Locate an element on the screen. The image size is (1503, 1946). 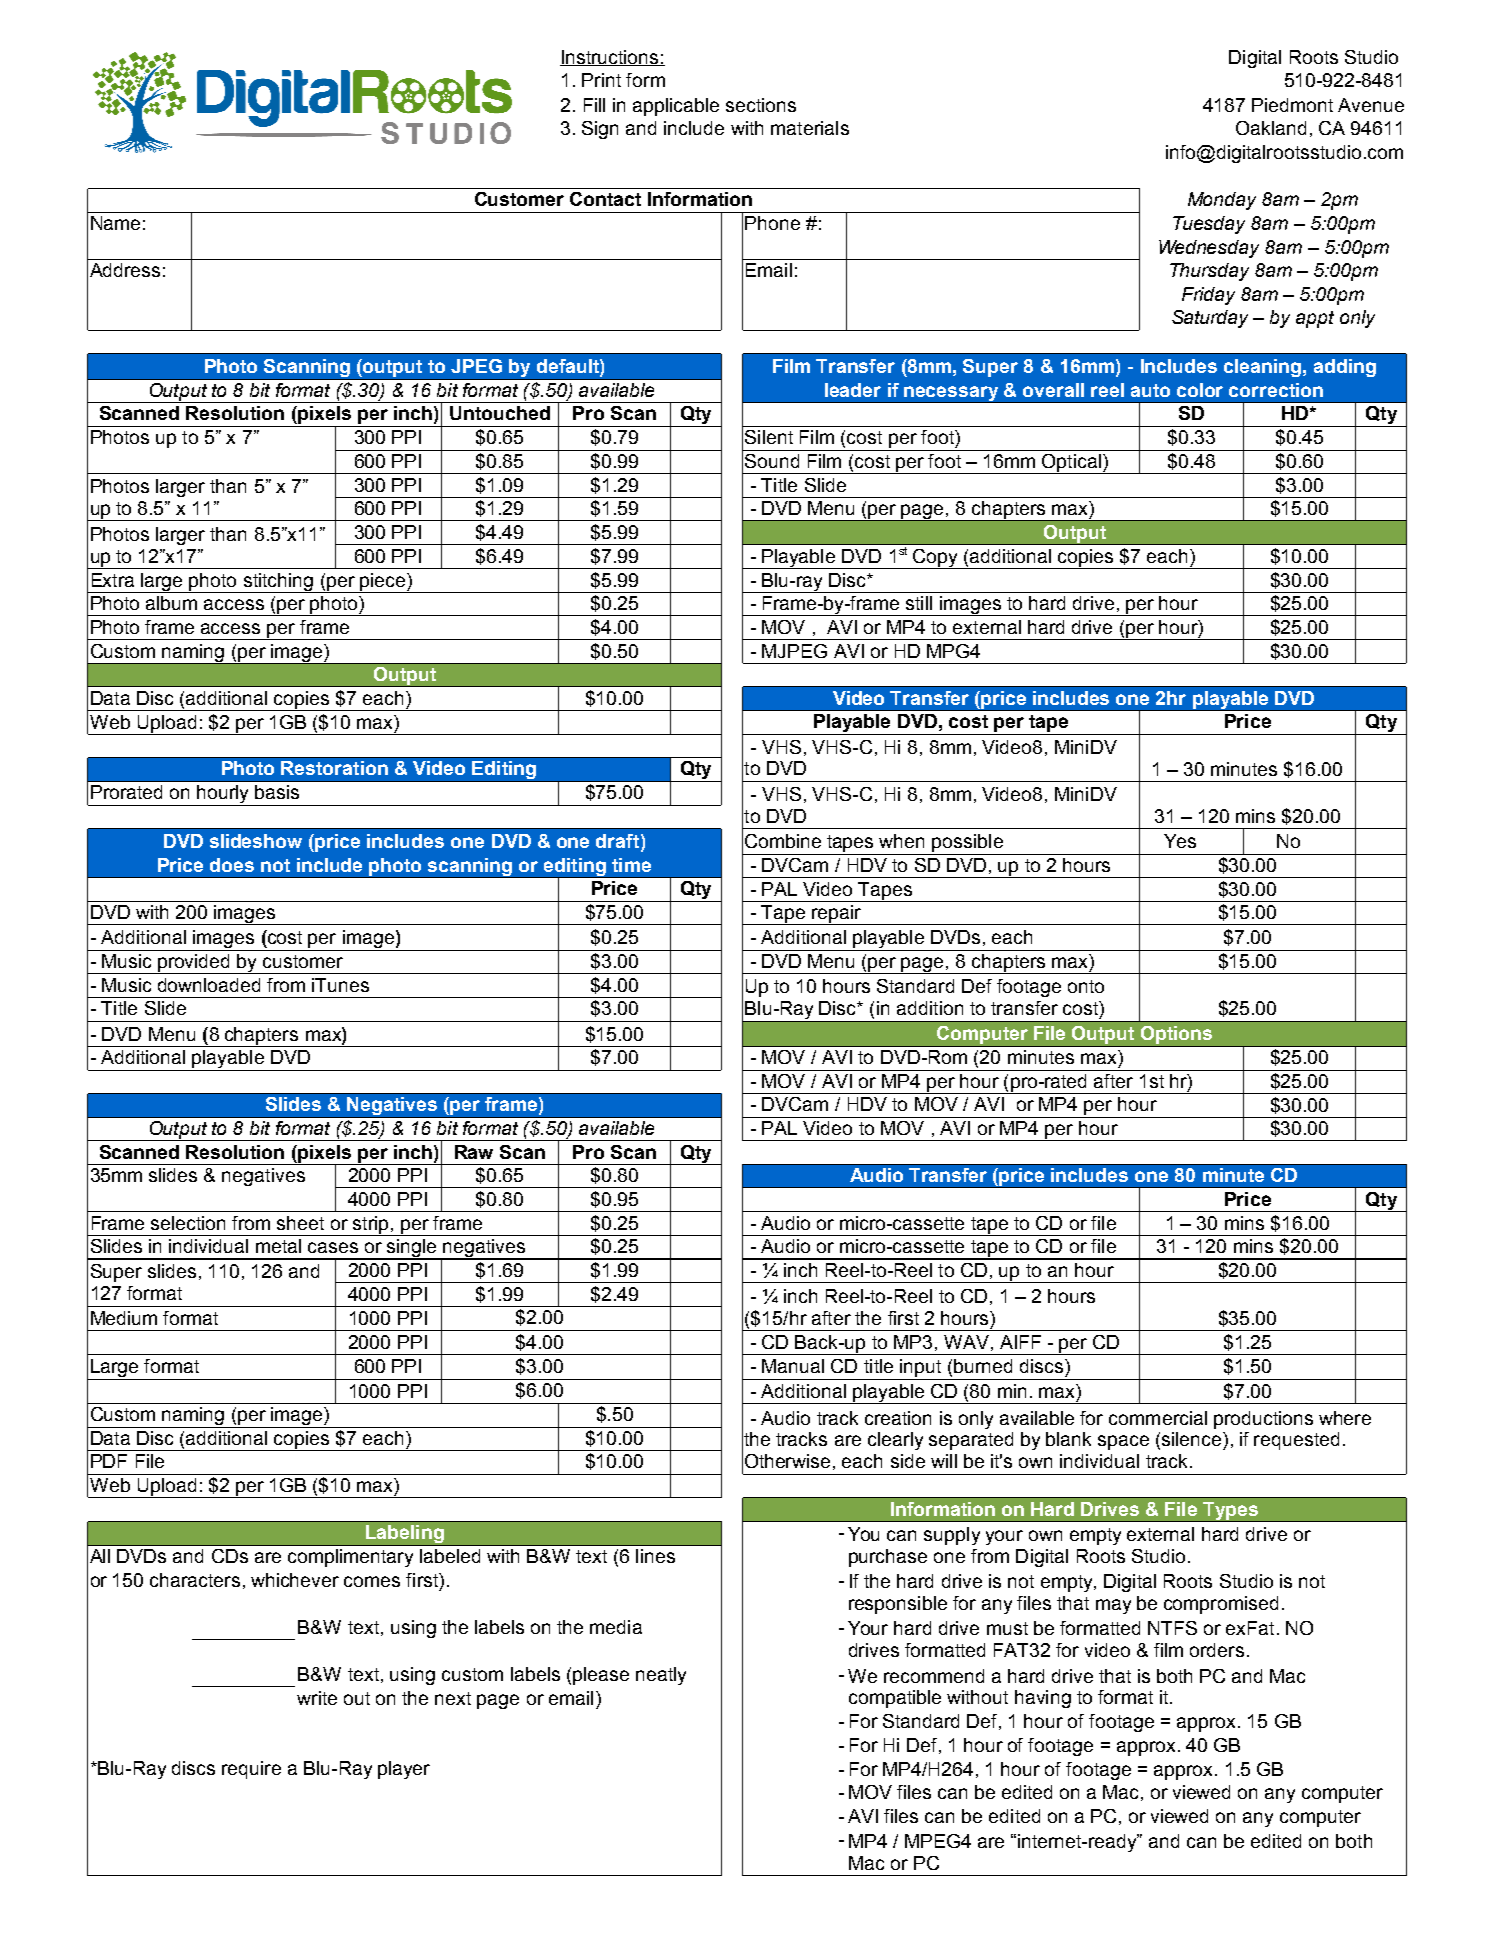
stitching is located at coordinates (278, 583).
